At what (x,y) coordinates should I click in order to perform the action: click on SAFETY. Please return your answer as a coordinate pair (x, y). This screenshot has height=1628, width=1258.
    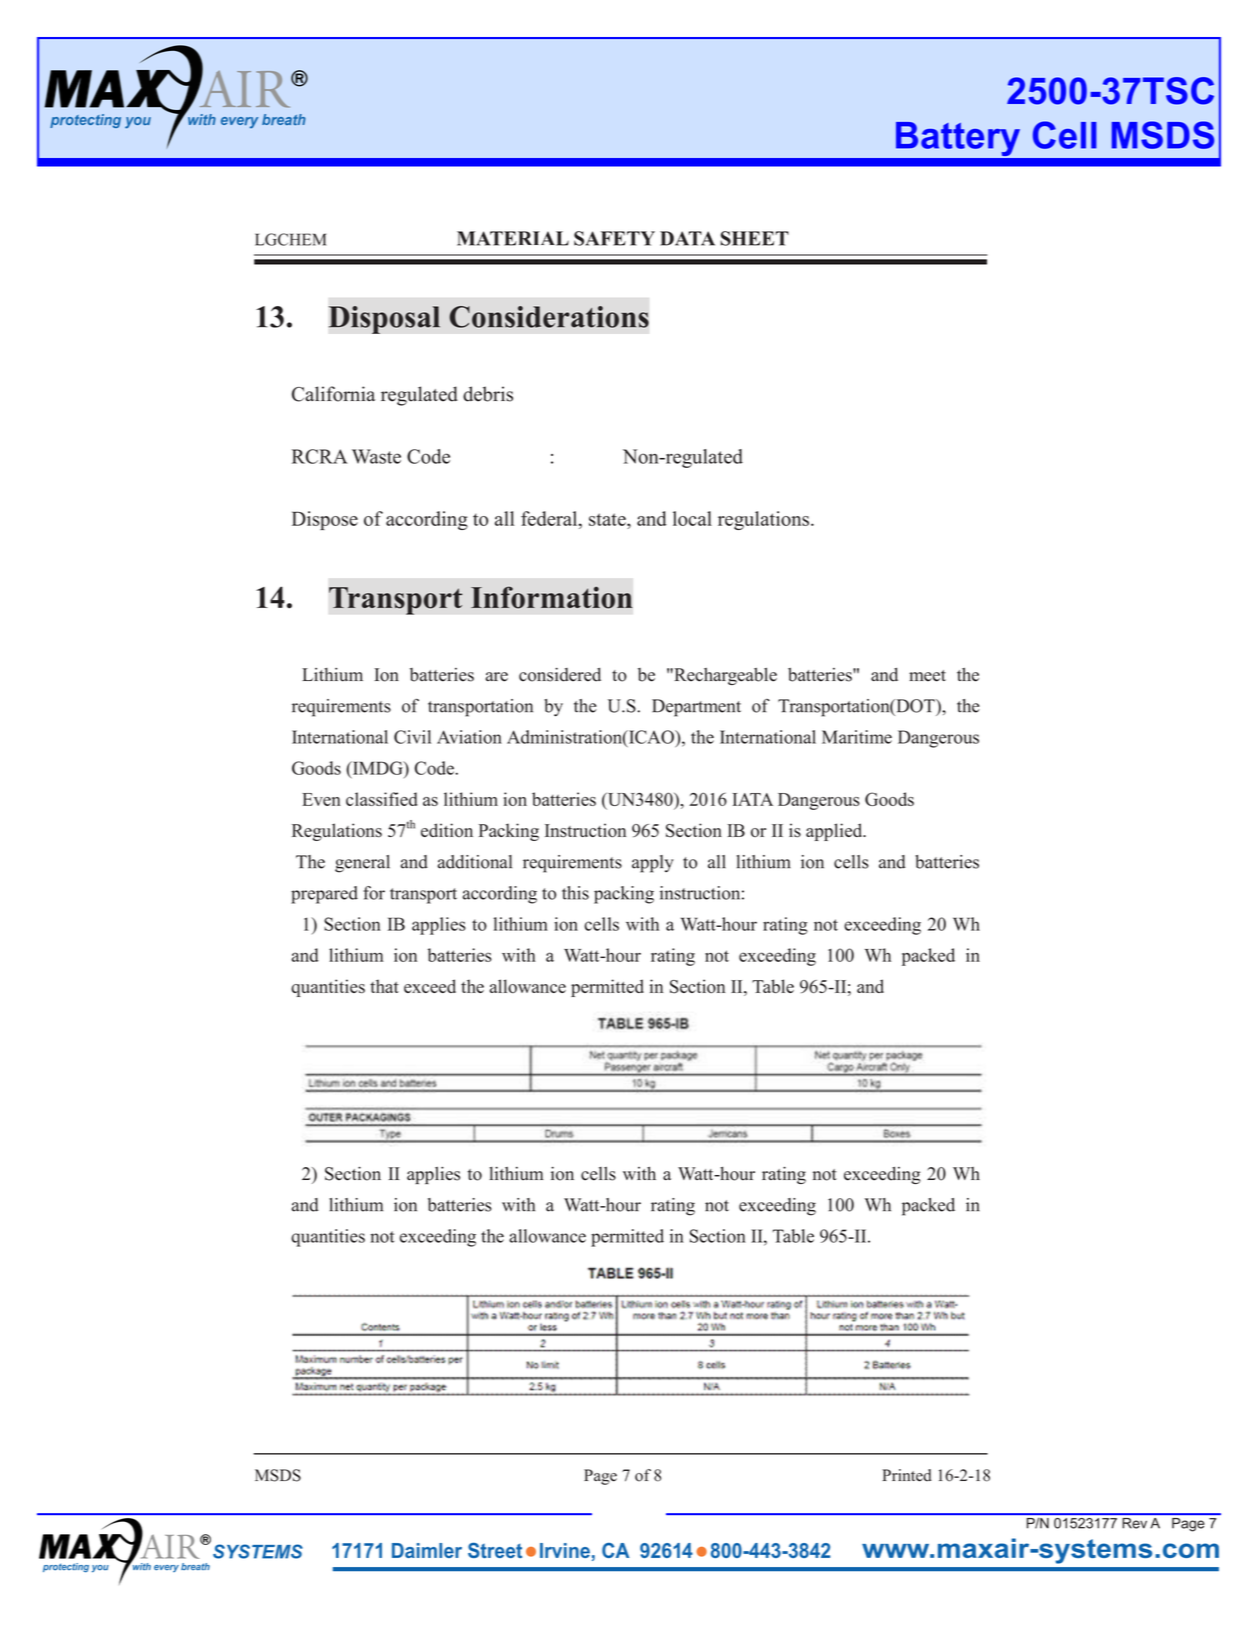
    Looking at the image, I should click on (614, 238).
